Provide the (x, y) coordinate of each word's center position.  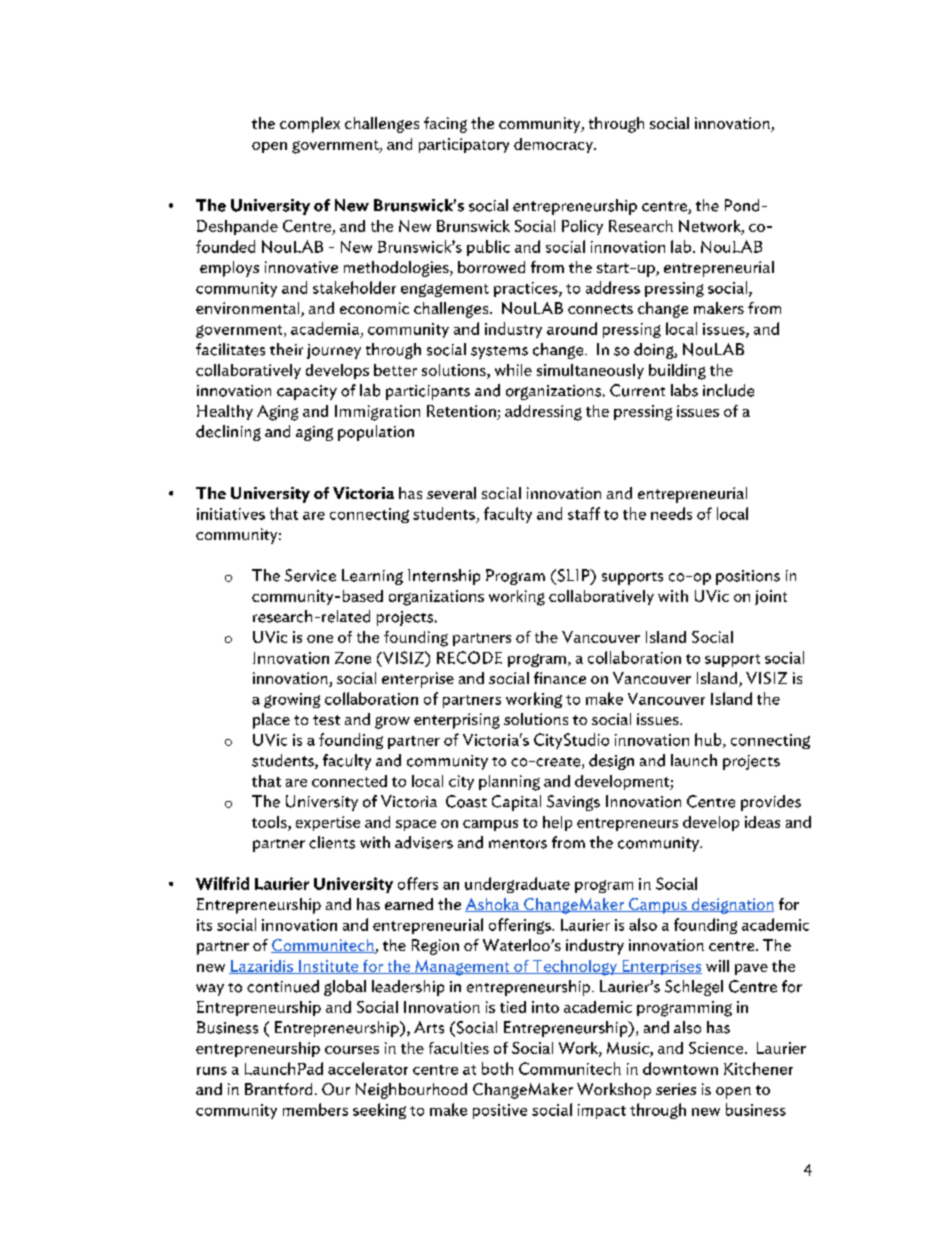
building (677, 372)
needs (671, 513)
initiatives (231, 514)
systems (499, 352)
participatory (464, 145)
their (286, 349)
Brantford (278, 1089)
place (271, 721)
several (451, 493)
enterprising (457, 721)
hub (709, 740)
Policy (582, 227)
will (717, 966)
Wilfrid (222, 883)
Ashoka (493, 905)
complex (310, 125)
